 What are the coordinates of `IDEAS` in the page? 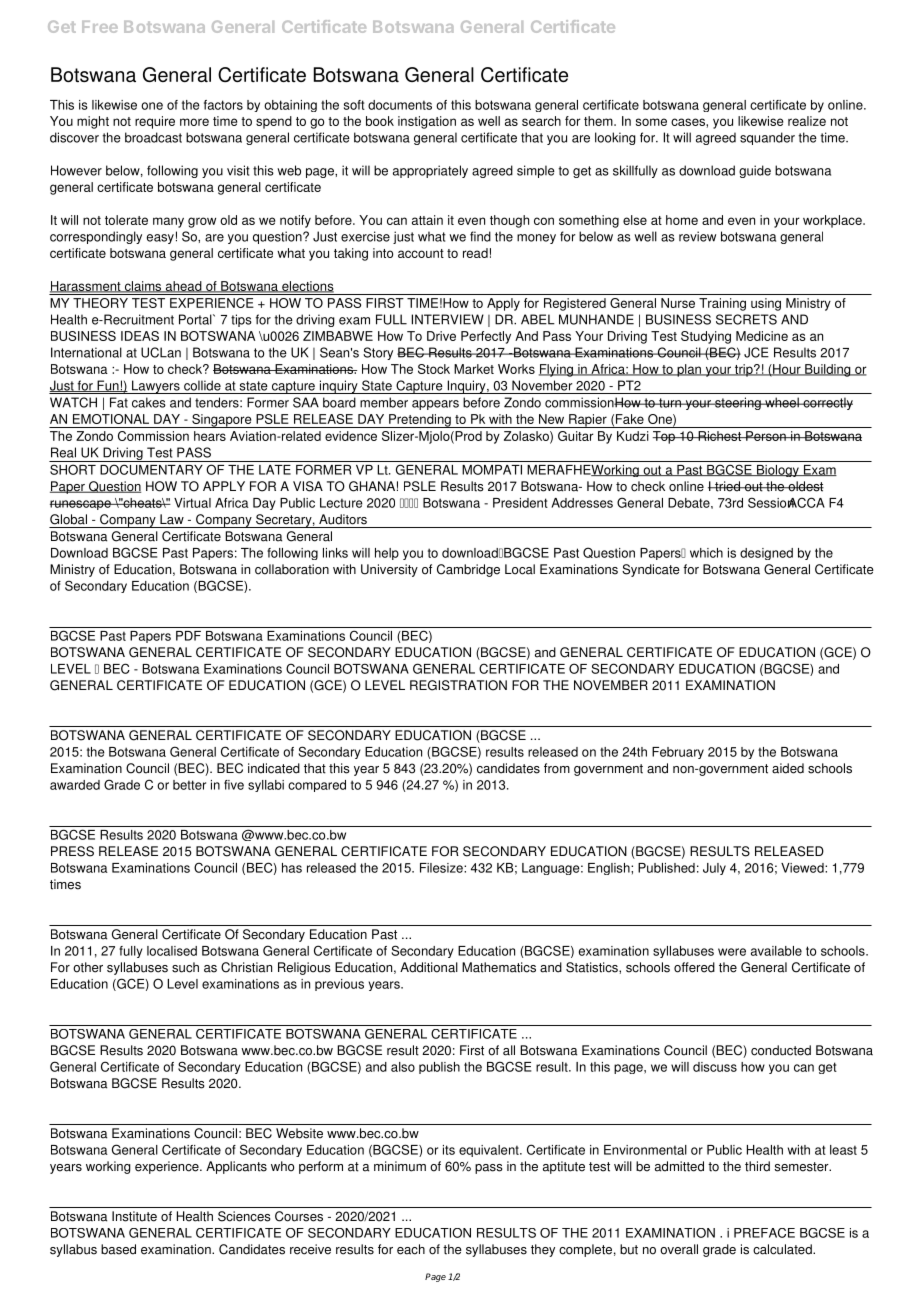 It's located at (140, 336).
